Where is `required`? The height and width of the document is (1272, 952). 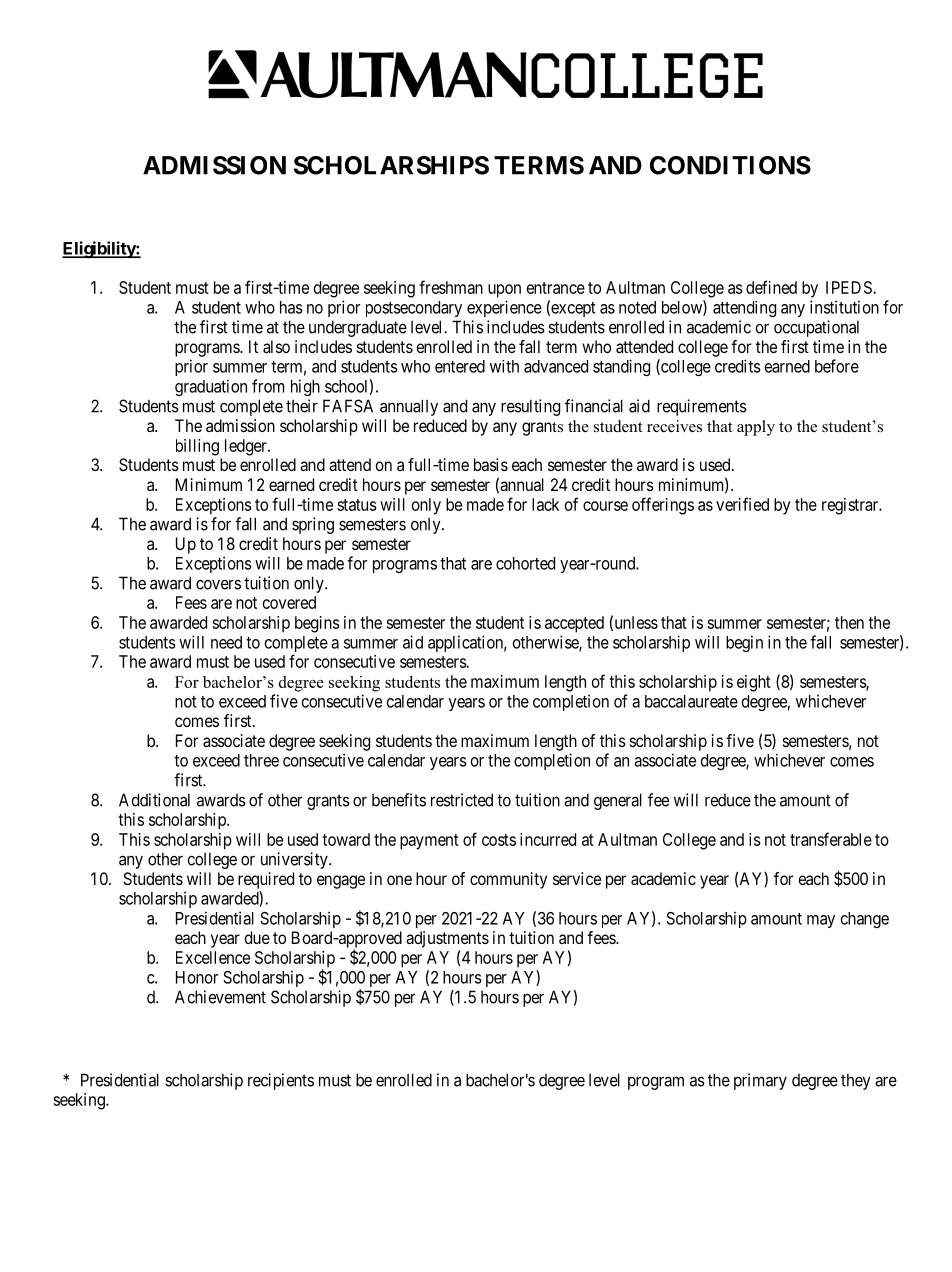 required is located at coordinates (266, 880).
